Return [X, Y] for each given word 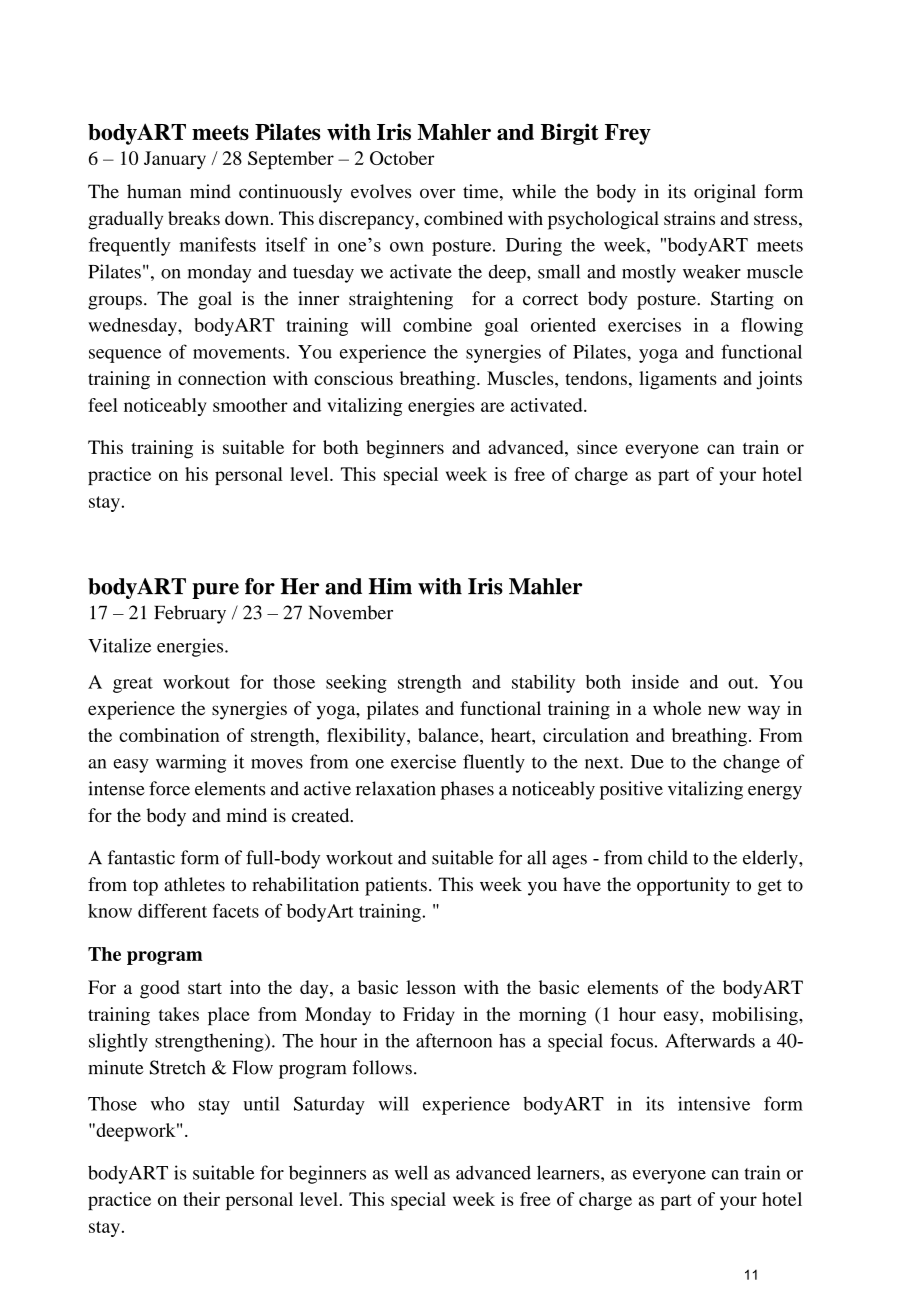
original [725, 193]
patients [396, 886]
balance [449, 735]
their [201, 1199]
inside [655, 681]
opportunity [683, 886]
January [175, 160]
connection [222, 378]
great [133, 685]
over [437, 194]
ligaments [678, 380]
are [493, 407]
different [172, 910]
